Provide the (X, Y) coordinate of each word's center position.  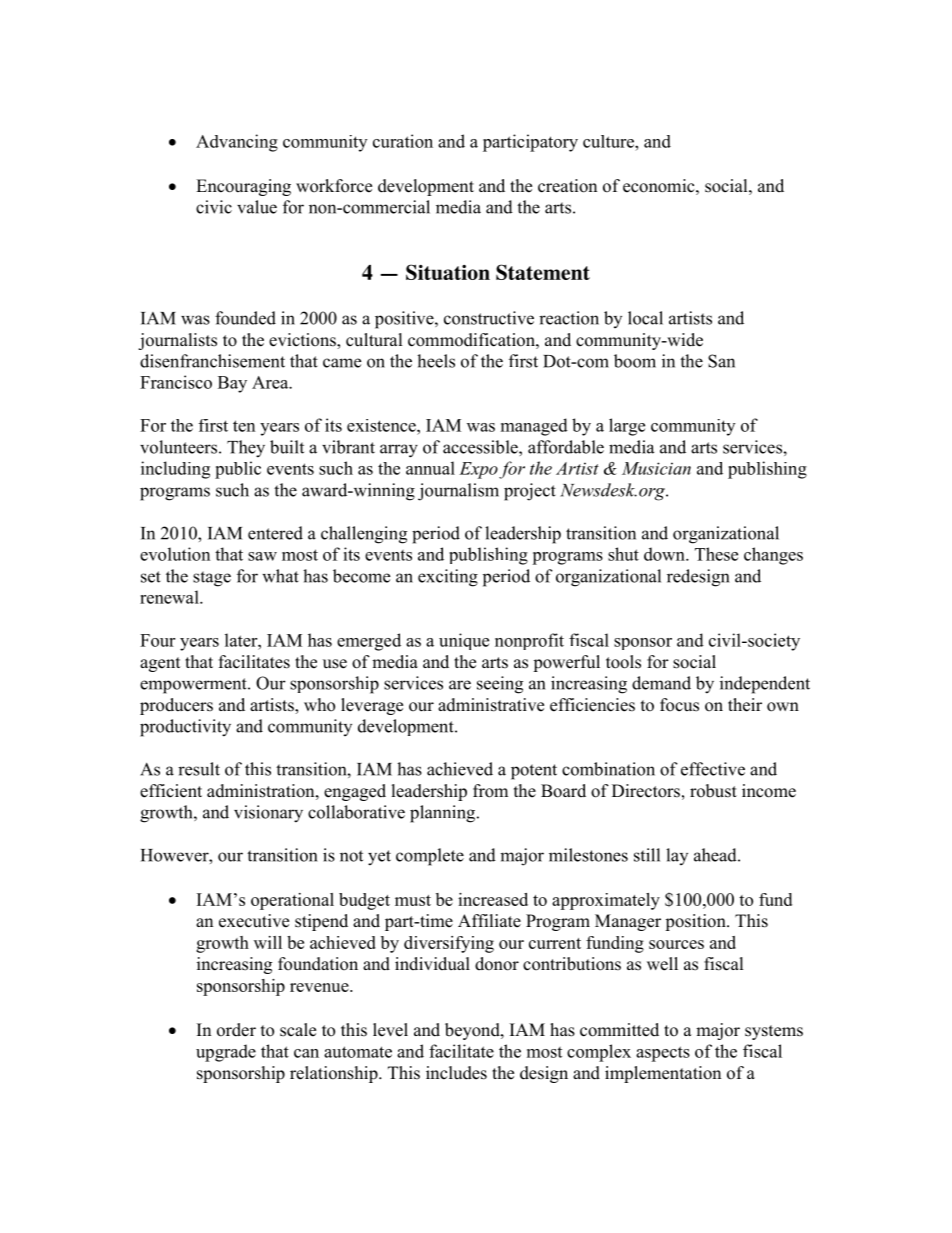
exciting (448, 578)
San (721, 361)
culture (609, 141)
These (716, 554)
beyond (473, 1031)
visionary (268, 814)
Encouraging (243, 187)
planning (444, 814)
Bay (232, 384)
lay (677, 856)
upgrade (226, 1053)
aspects (663, 1054)
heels (436, 361)
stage (212, 579)
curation (403, 141)
